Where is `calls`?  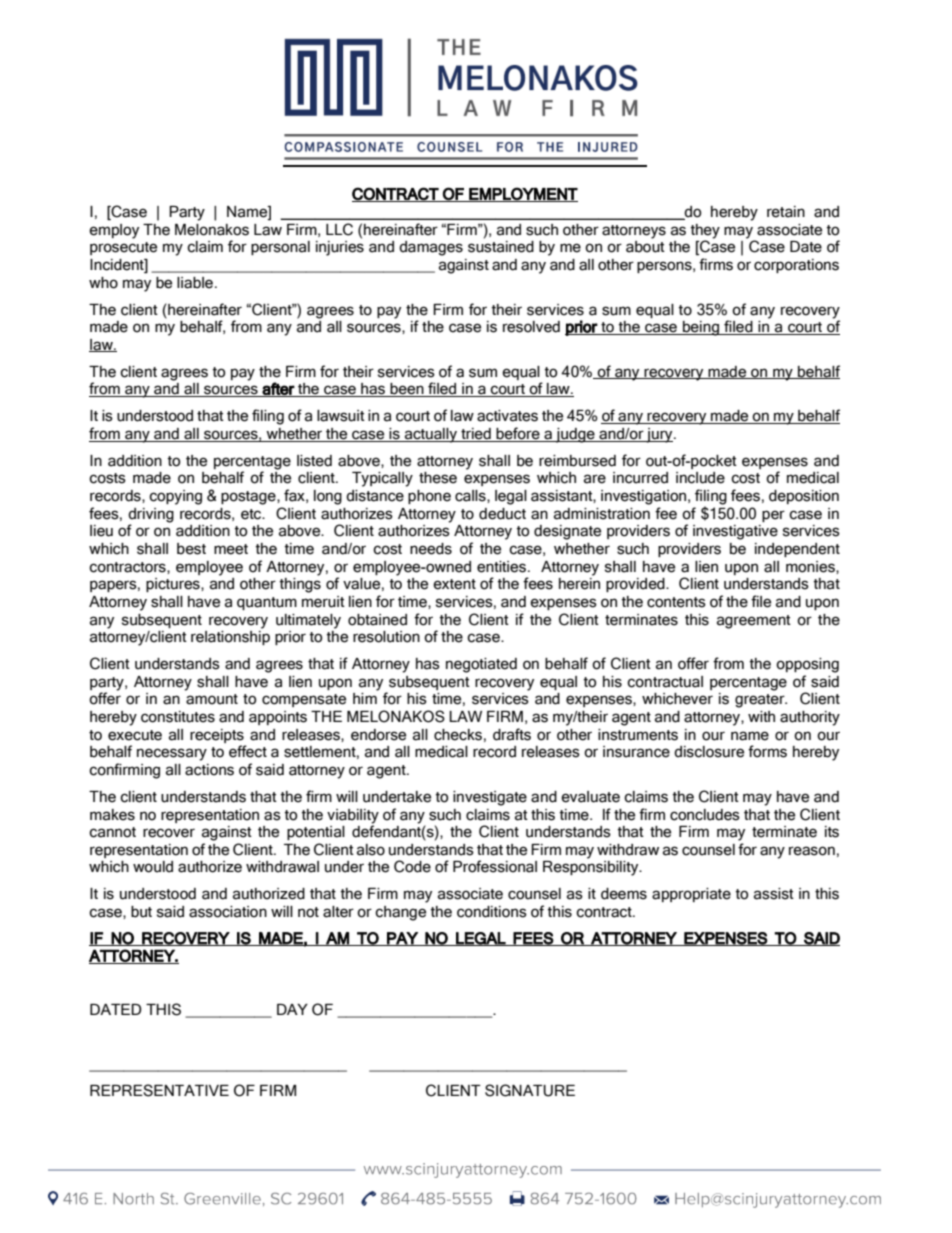
calls is located at coordinates (471, 496).
